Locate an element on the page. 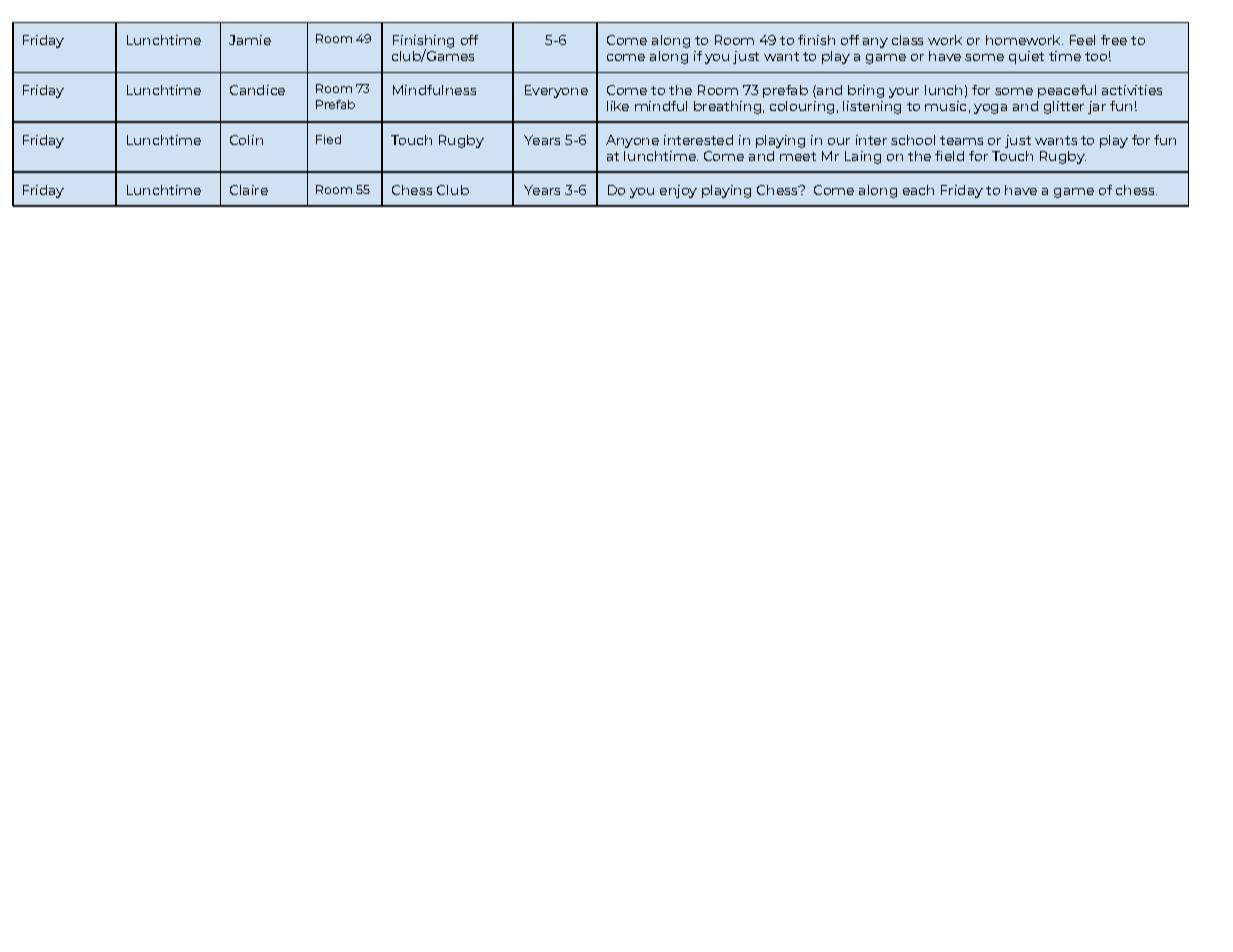  Jamie is located at coordinates (250, 40).
